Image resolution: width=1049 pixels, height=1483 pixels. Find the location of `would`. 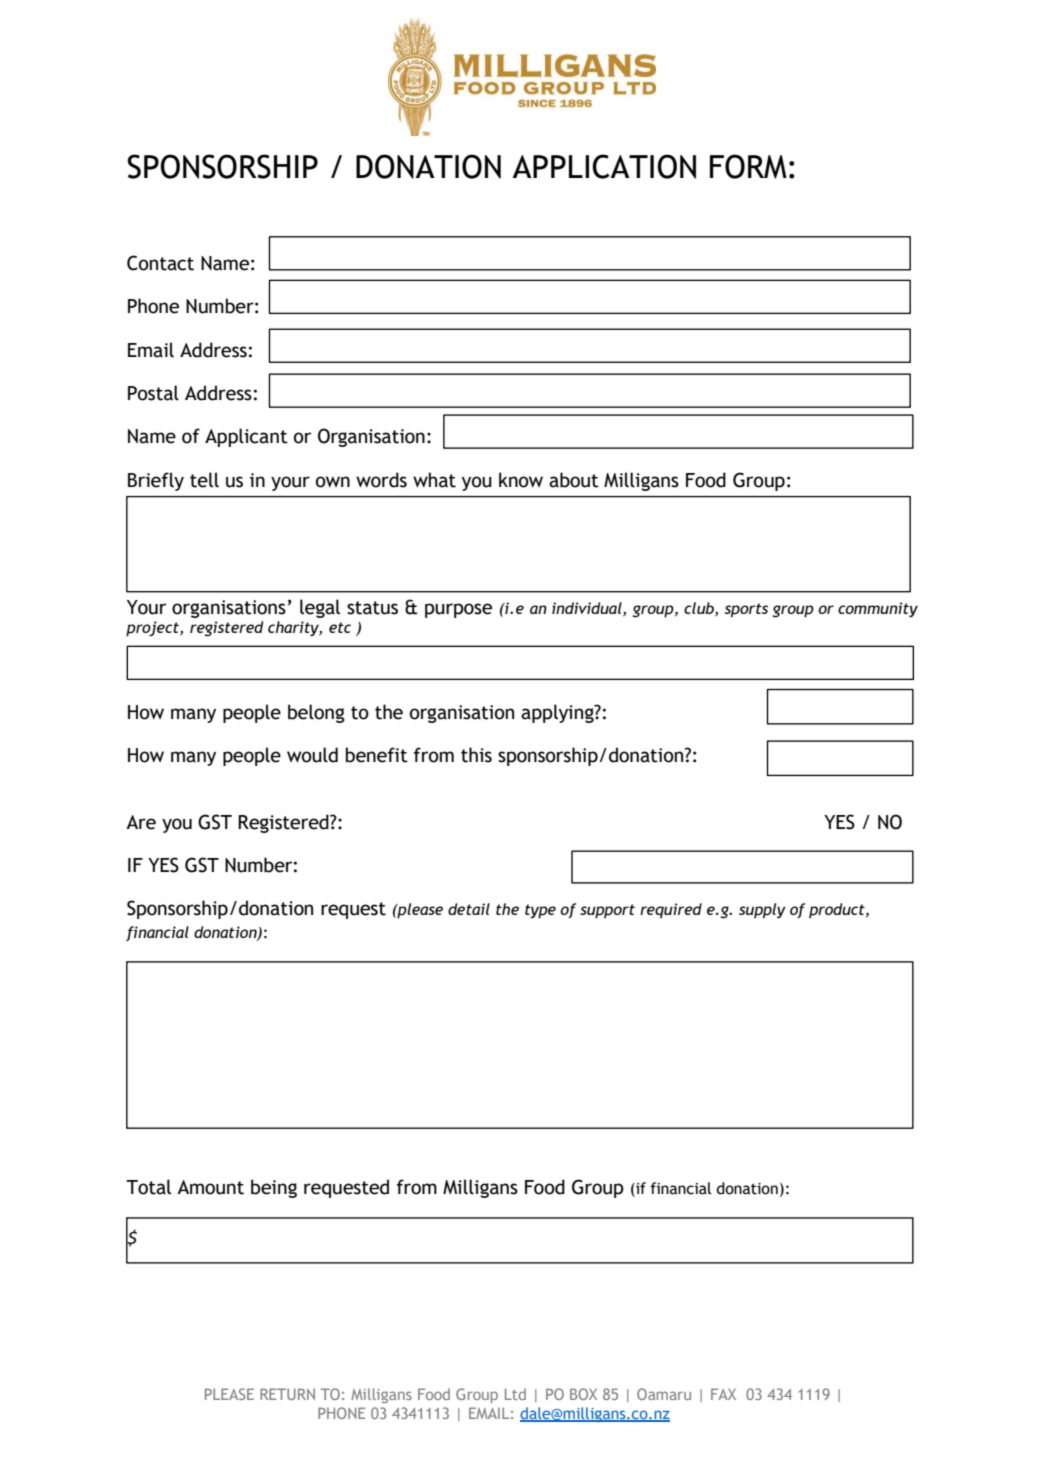

would is located at coordinates (312, 755).
